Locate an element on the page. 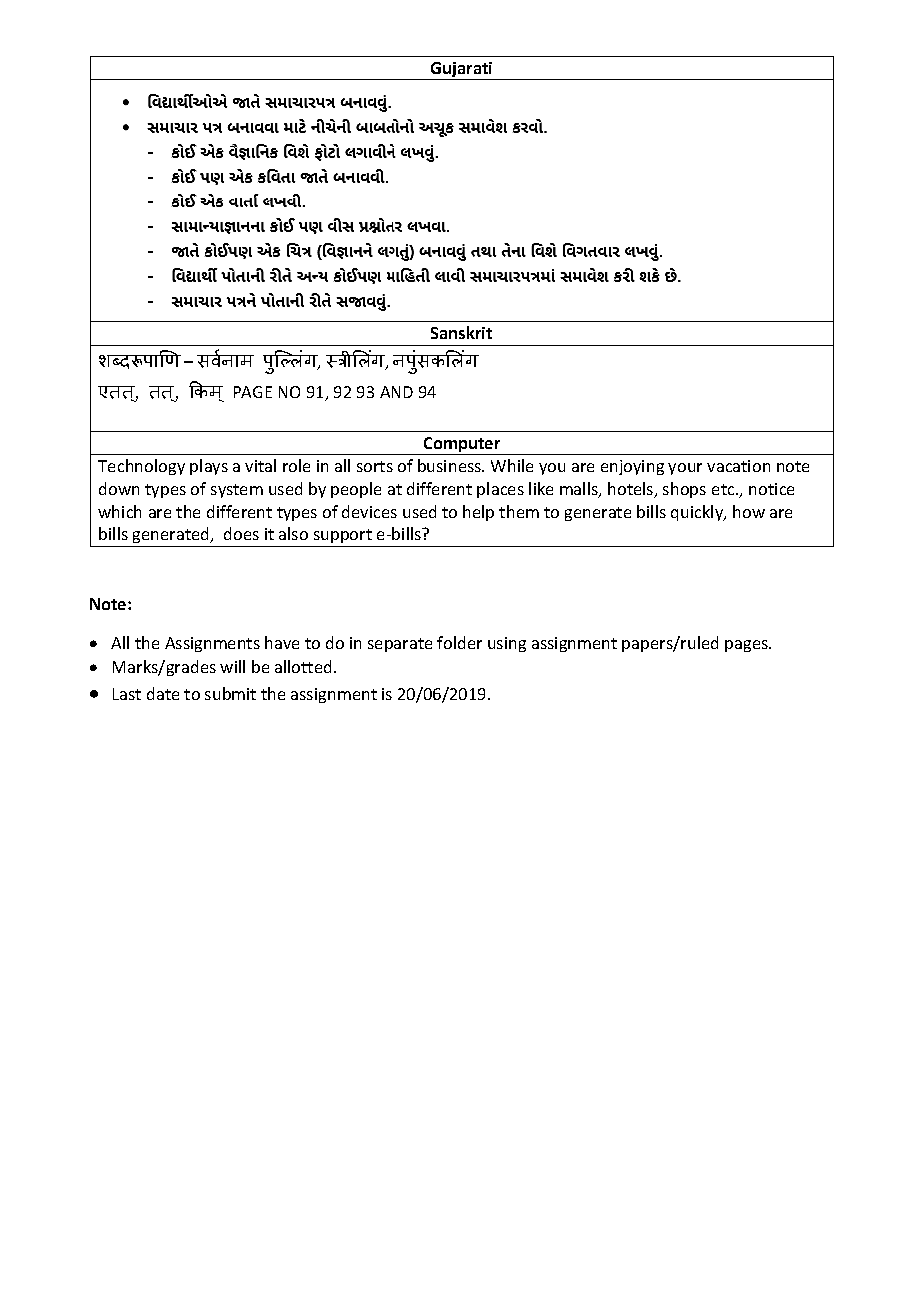 This page has width=924, height=1308. Gujarati is located at coordinates (462, 71).
